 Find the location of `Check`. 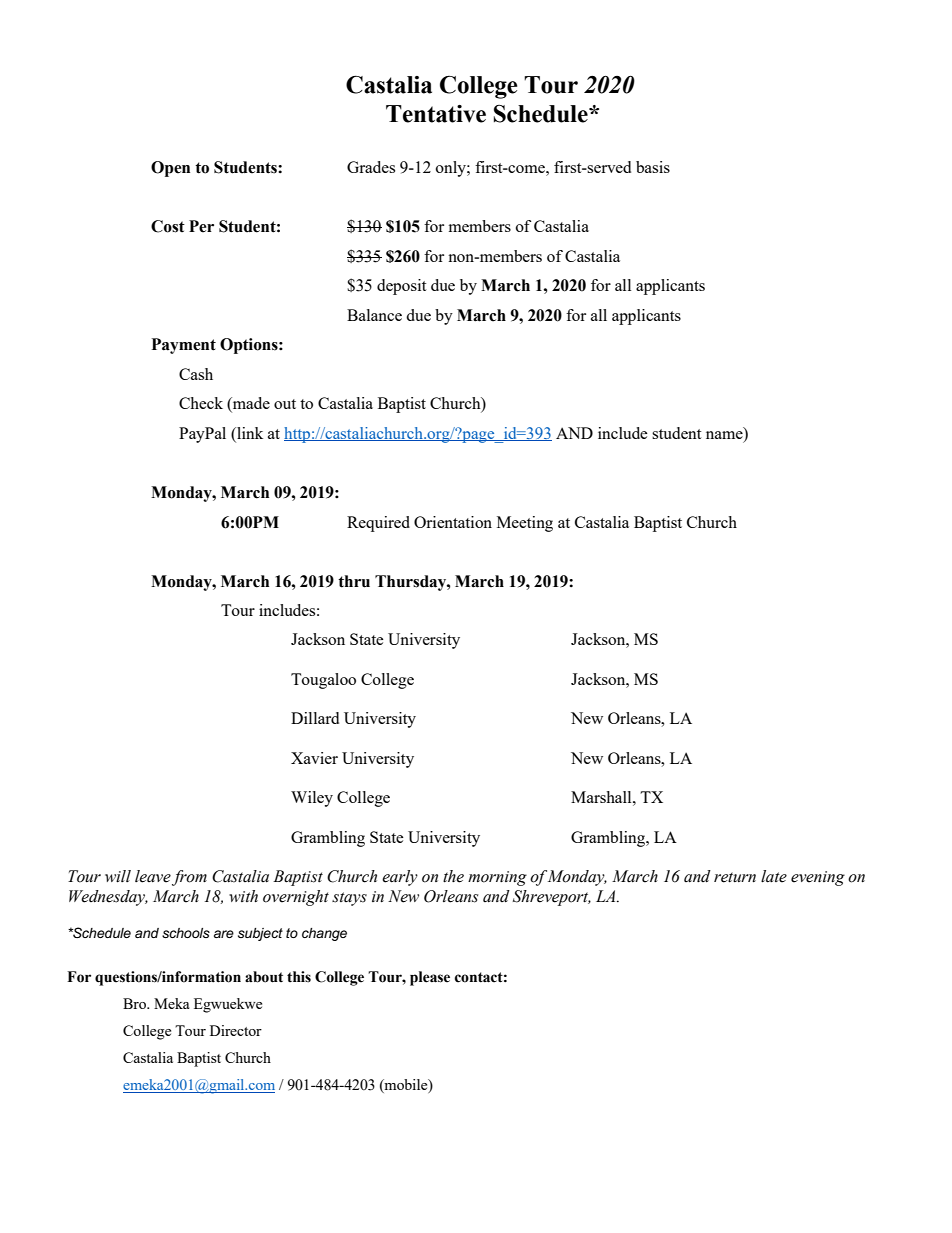

Check is located at coordinates (201, 403).
